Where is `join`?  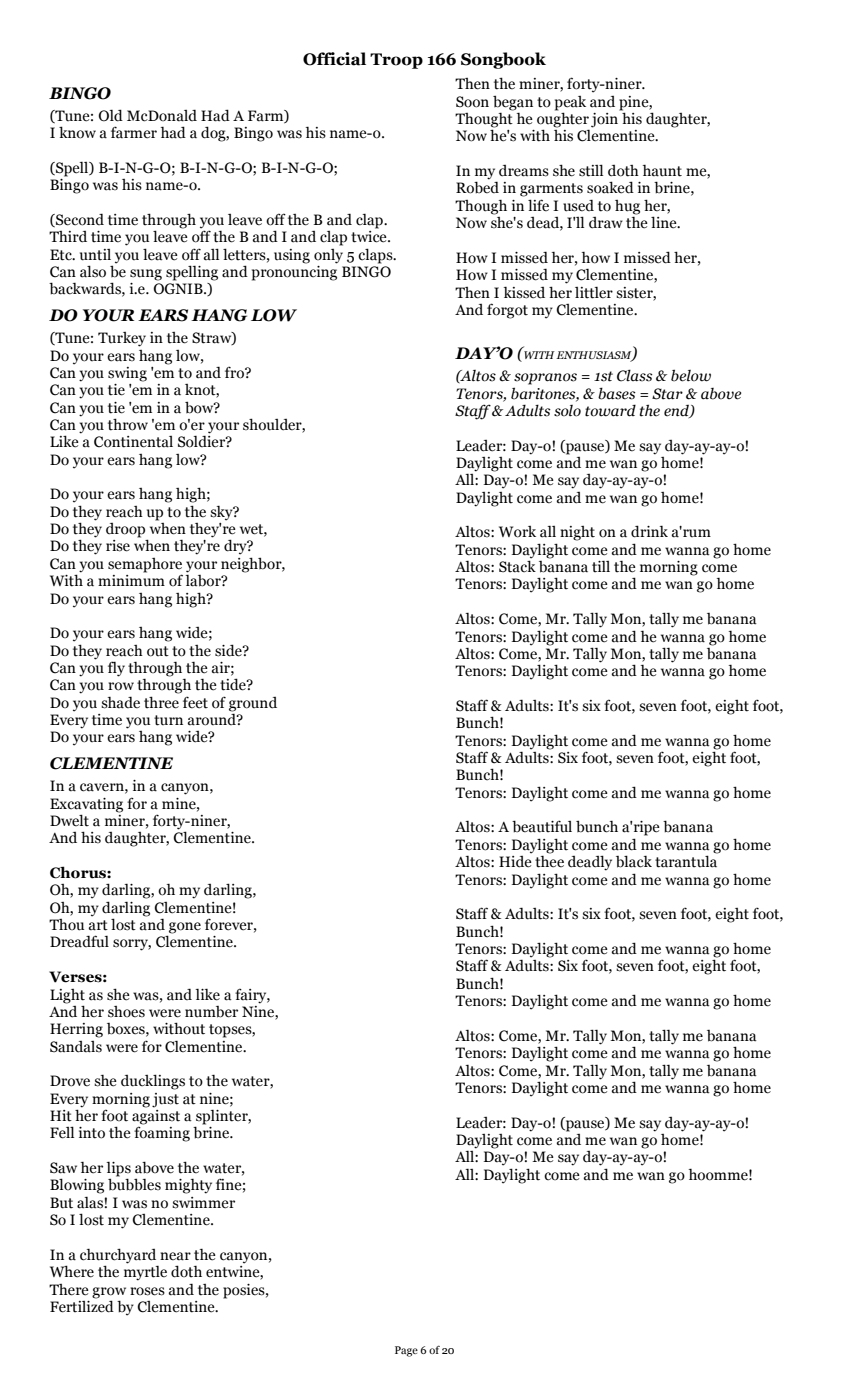
join is located at coordinates (606, 119).
